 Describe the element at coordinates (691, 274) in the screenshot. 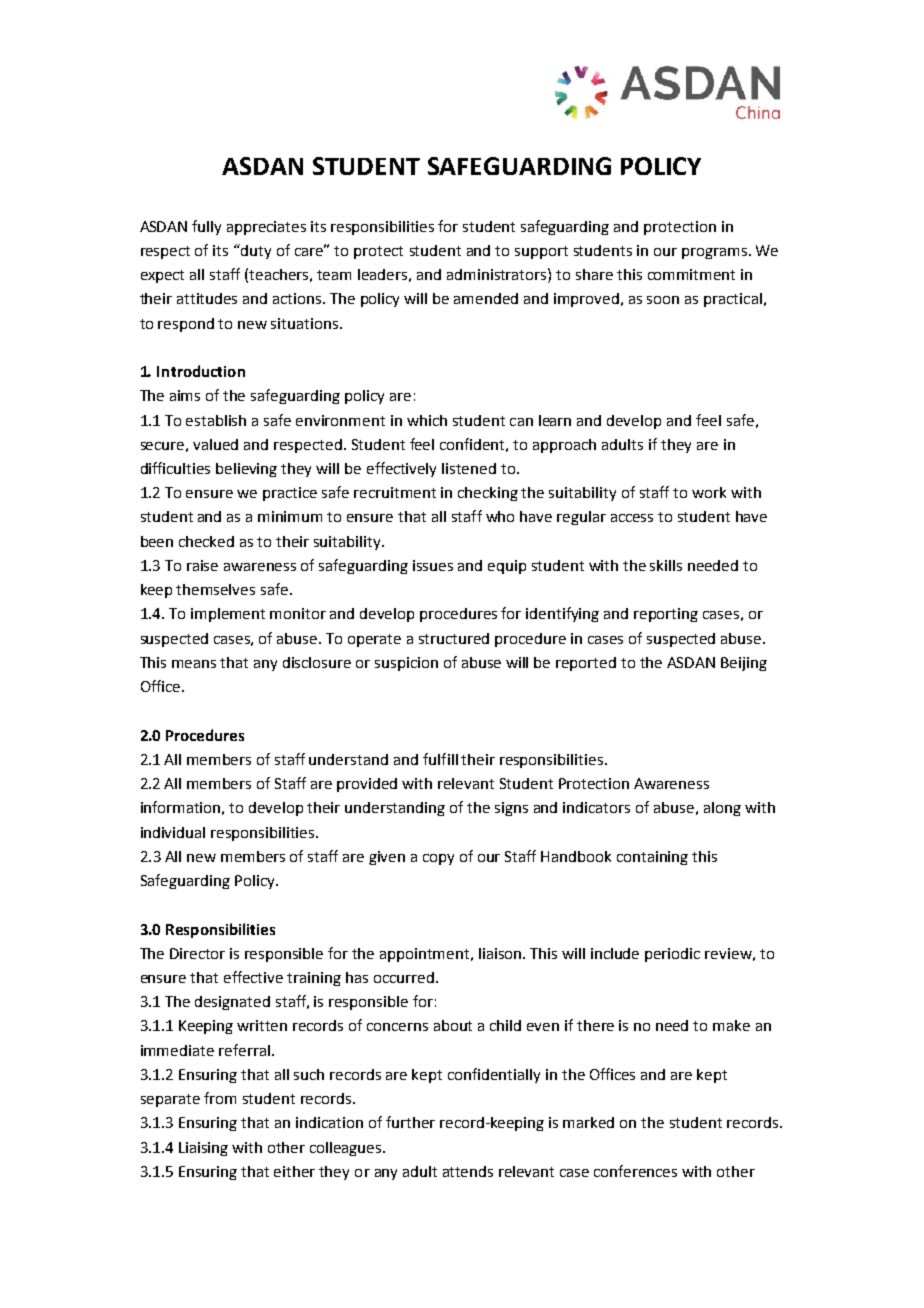

I see `commitment` at that location.
